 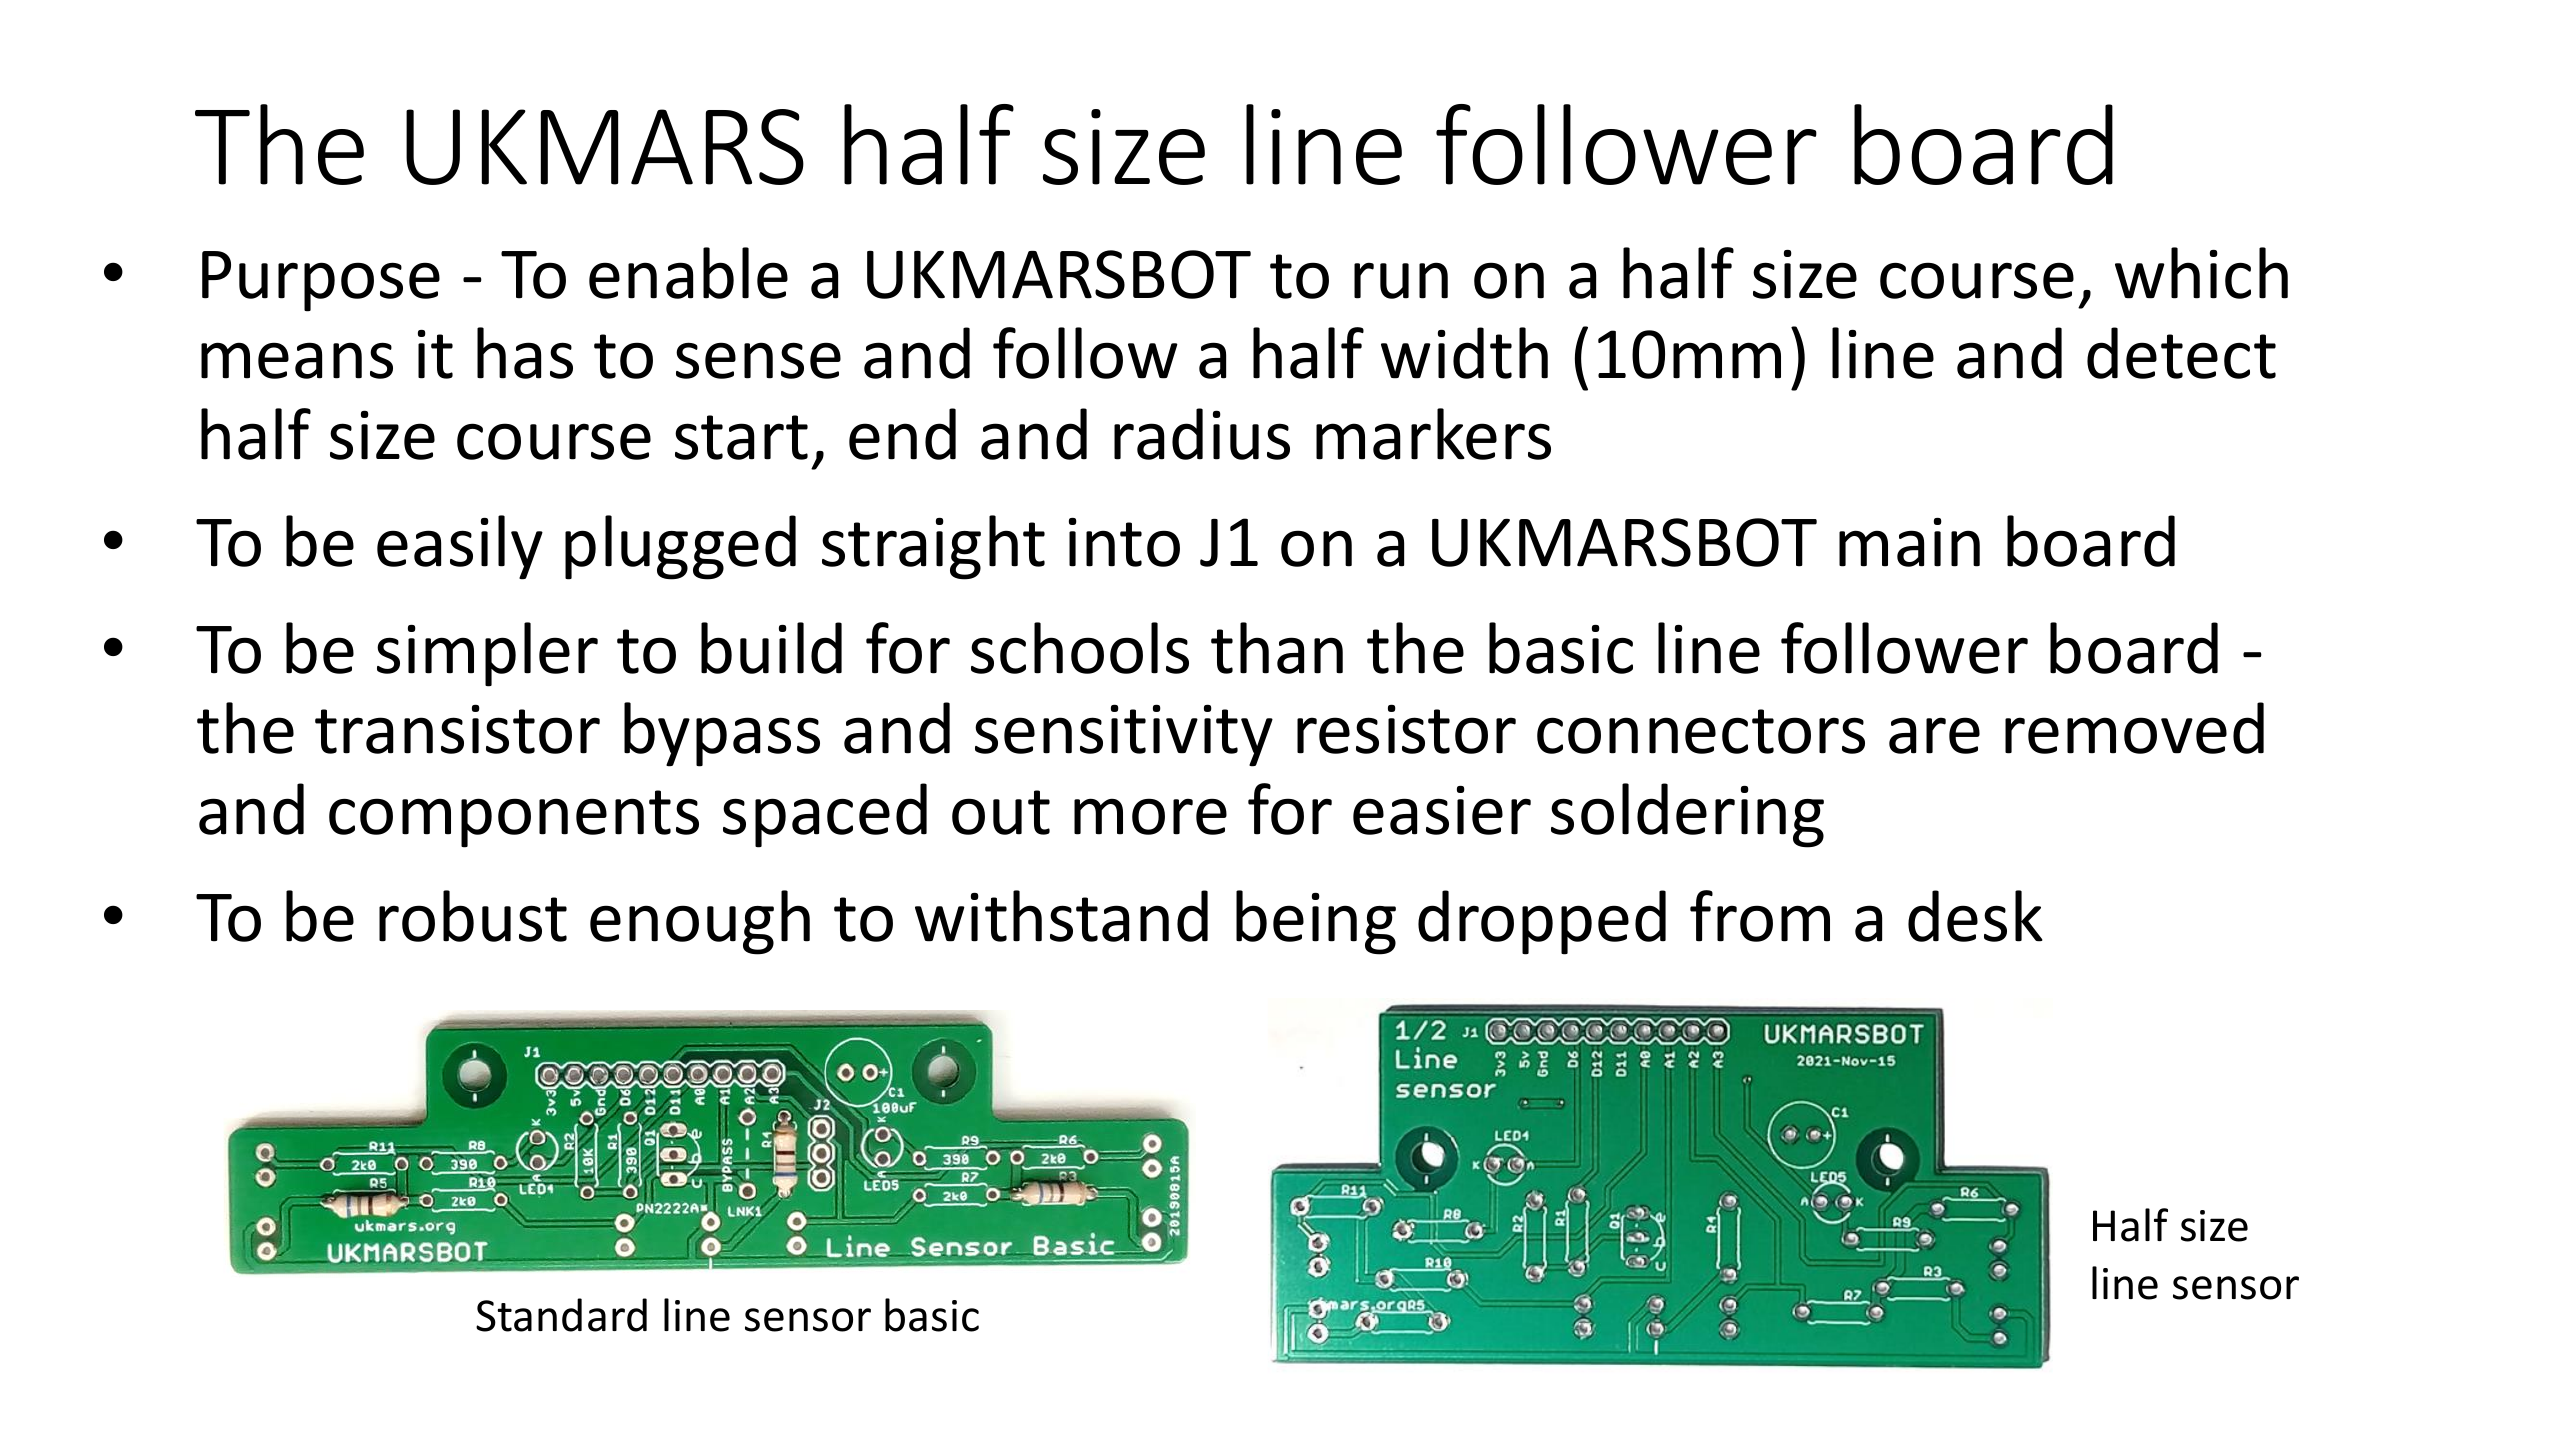 What do you see at coordinates (1909, 542) in the screenshot?
I see `main` at bounding box center [1909, 542].
